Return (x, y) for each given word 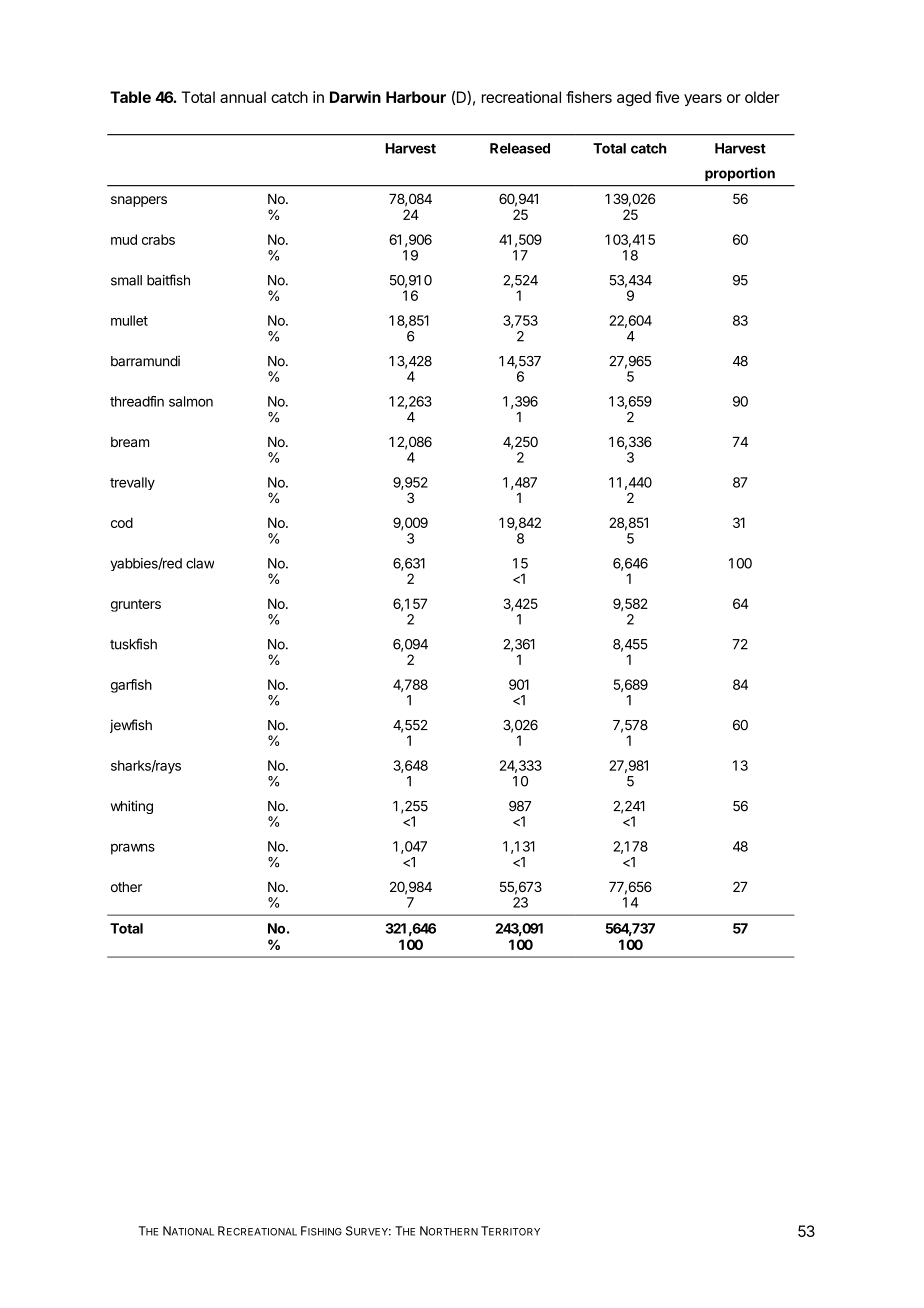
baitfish (168, 280)
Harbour (416, 97)
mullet (129, 320)
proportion (740, 174)
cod (122, 522)
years (703, 100)
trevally (132, 483)
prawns (133, 849)
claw (200, 563)
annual (243, 97)
